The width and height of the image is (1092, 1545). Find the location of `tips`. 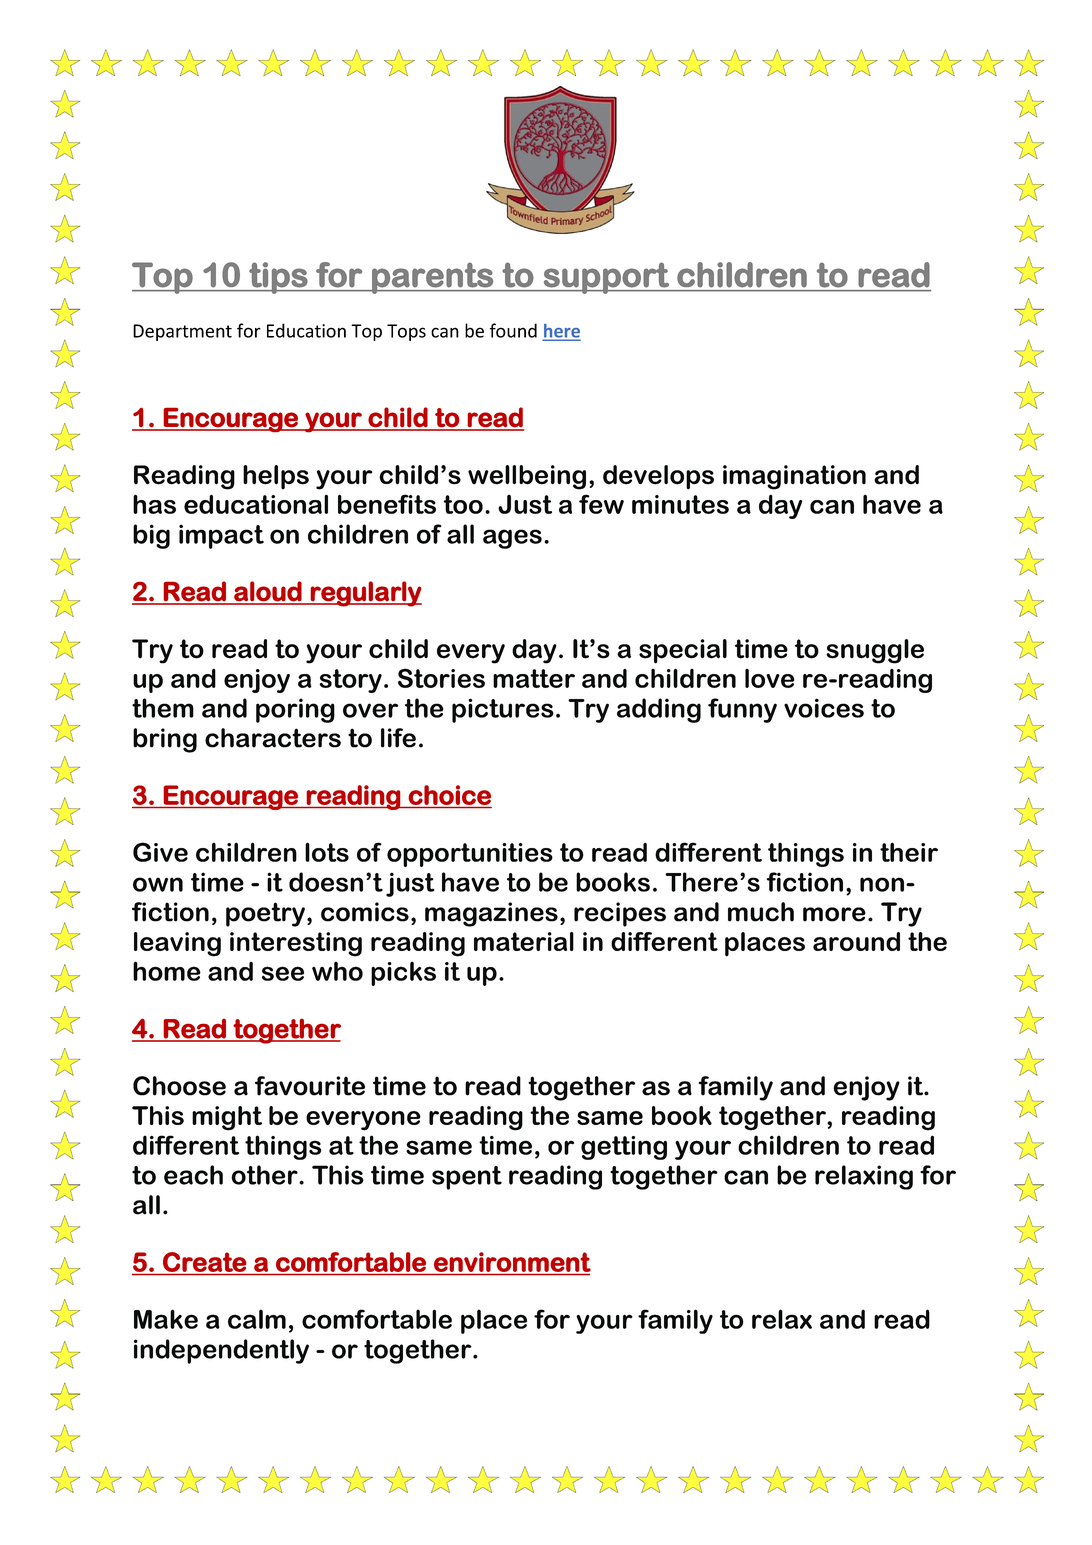

tips is located at coordinates (278, 278).
